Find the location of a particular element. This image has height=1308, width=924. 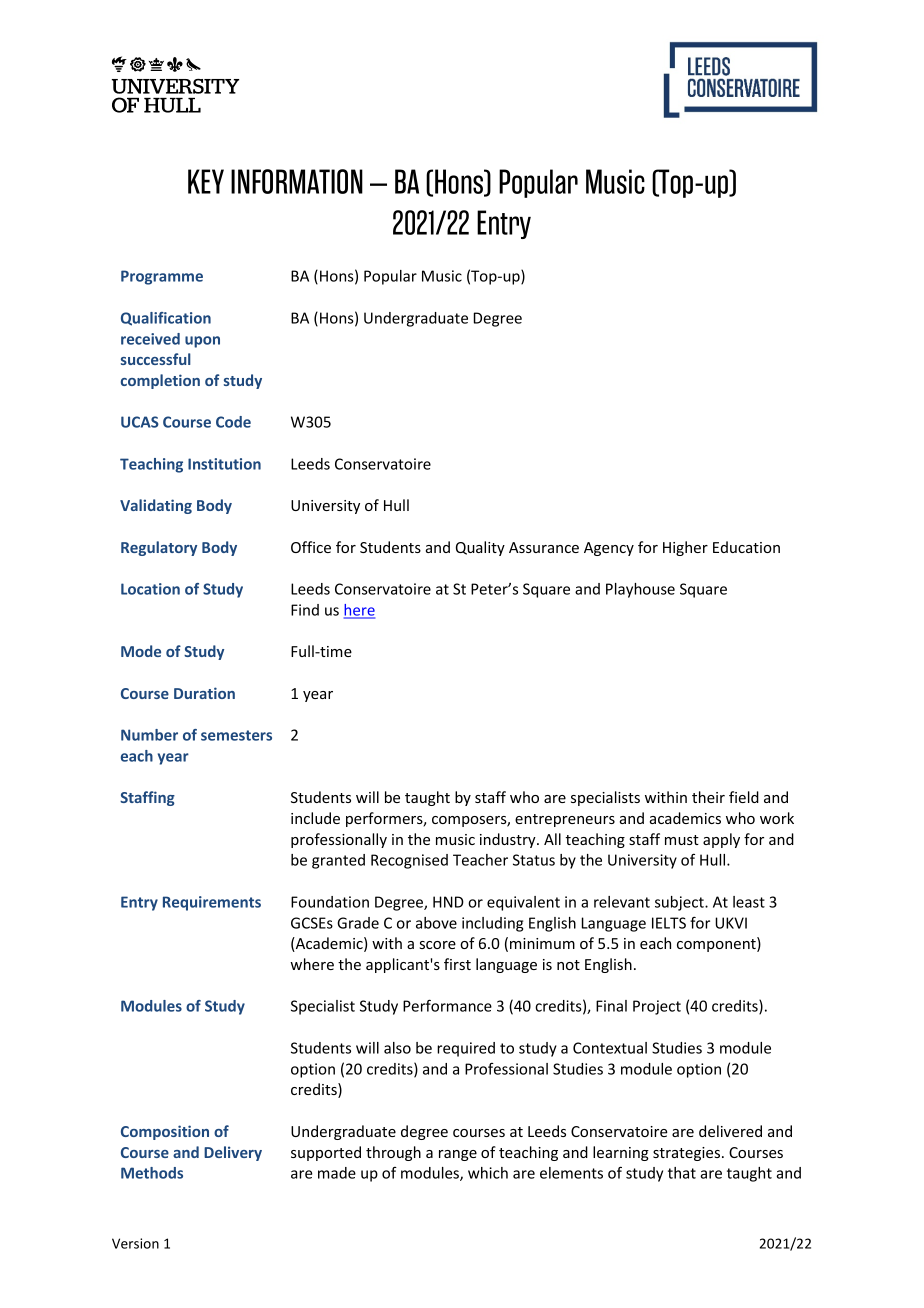

Quality is located at coordinates (480, 548).
